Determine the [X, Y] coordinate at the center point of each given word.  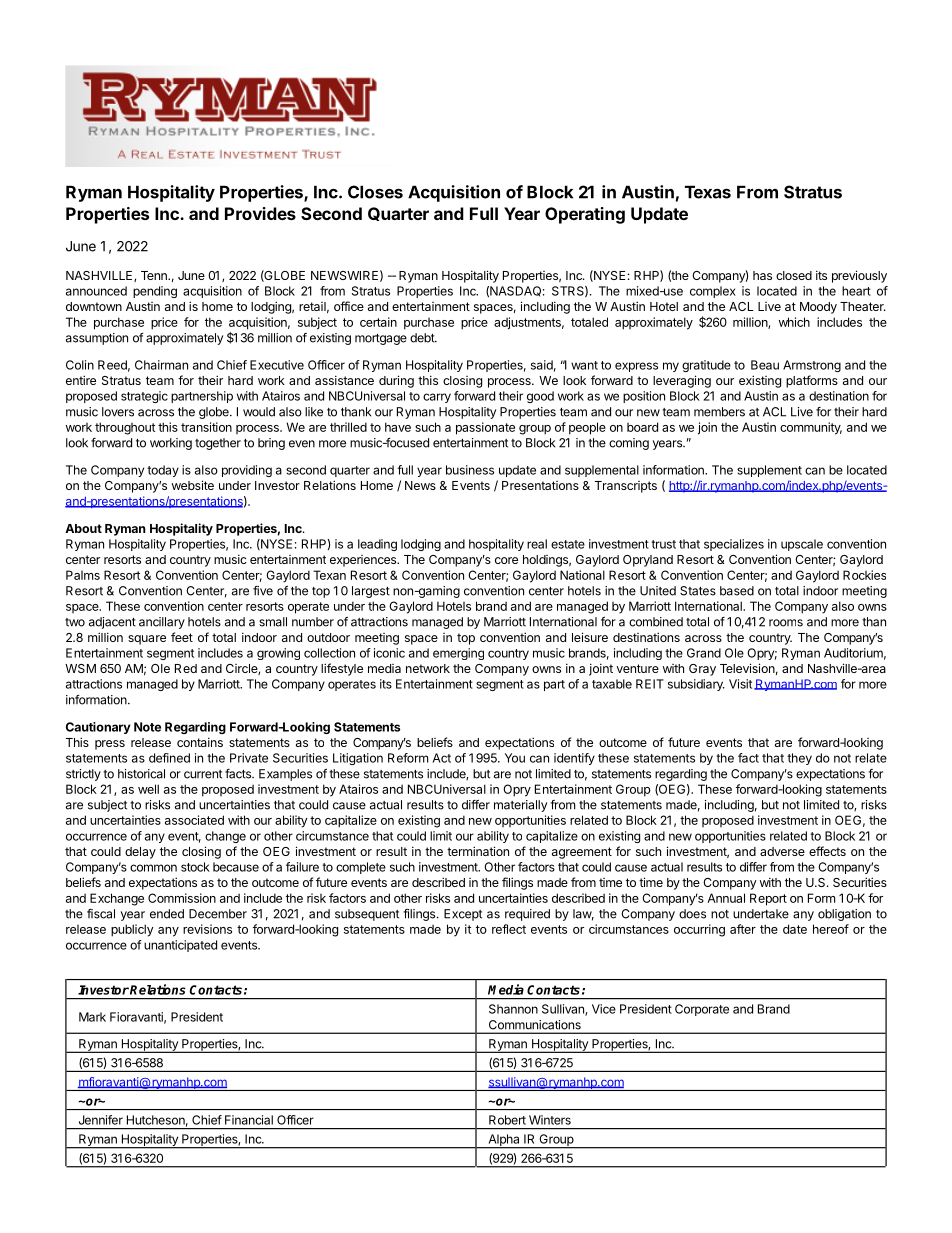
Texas [708, 192]
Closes [375, 192]
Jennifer [101, 1120]
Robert [507, 1120]
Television [747, 668]
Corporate [702, 1010]
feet [182, 637]
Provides [260, 213]
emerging [458, 654]
